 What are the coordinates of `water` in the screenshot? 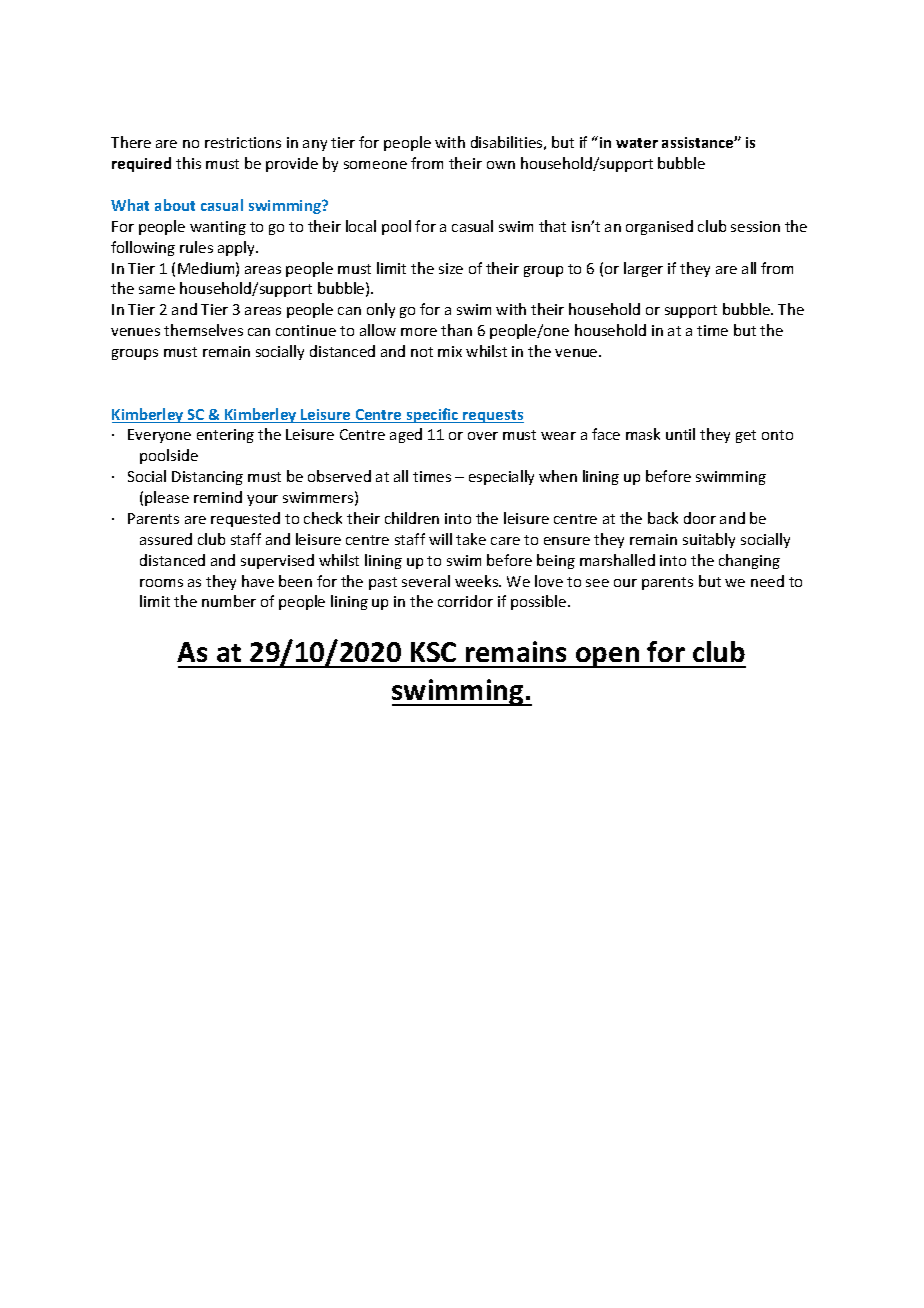 It's located at (637, 143).
